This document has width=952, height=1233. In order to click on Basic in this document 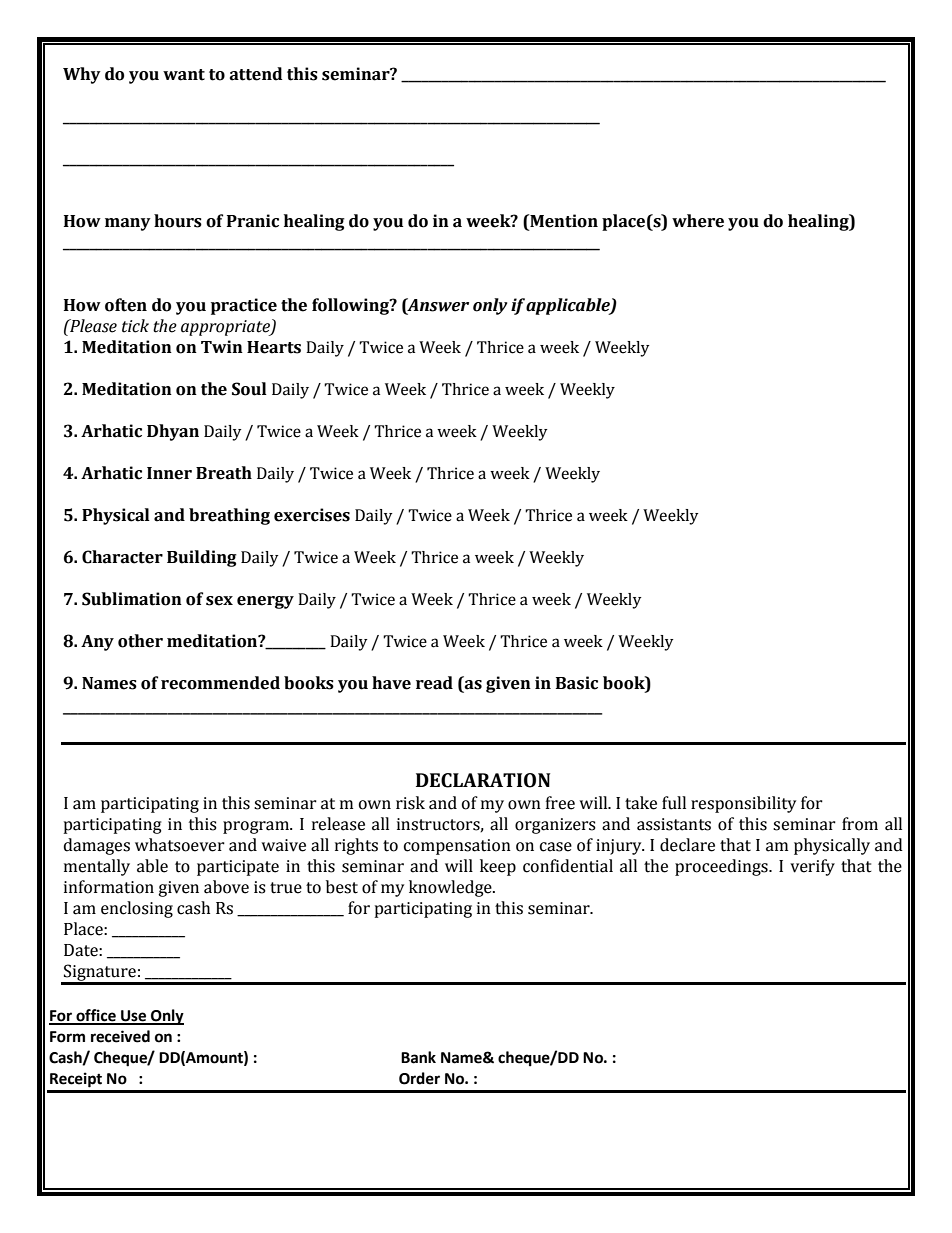, I will do `click(577, 683)`.
